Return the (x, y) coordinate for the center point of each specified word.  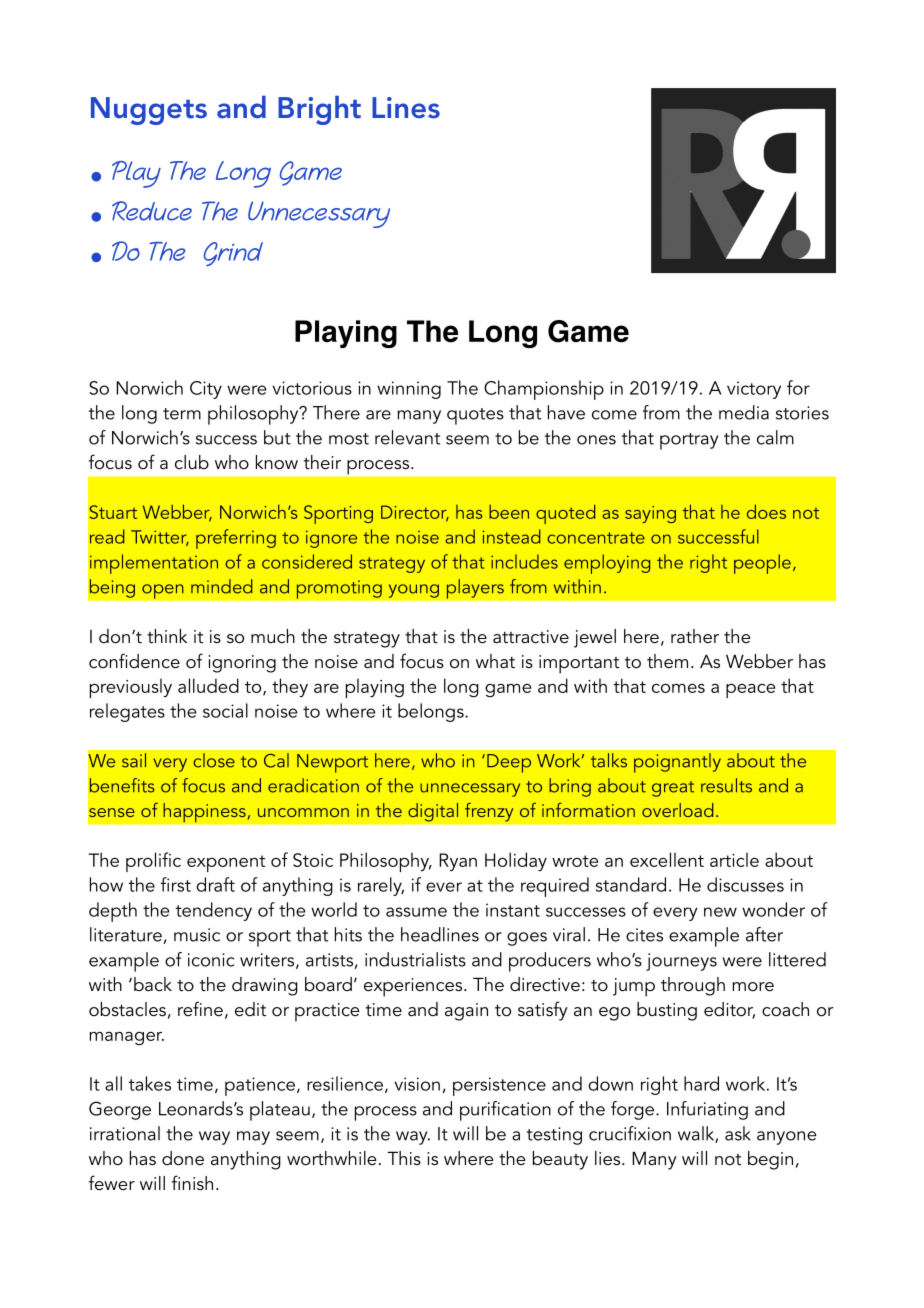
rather (695, 636)
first (175, 884)
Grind (233, 254)
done (183, 1158)
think (167, 636)
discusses (745, 884)
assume (416, 912)
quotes (475, 416)
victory (754, 390)
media (744, 412)
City (206, 390)
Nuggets (149, 111)
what (495, 661)
